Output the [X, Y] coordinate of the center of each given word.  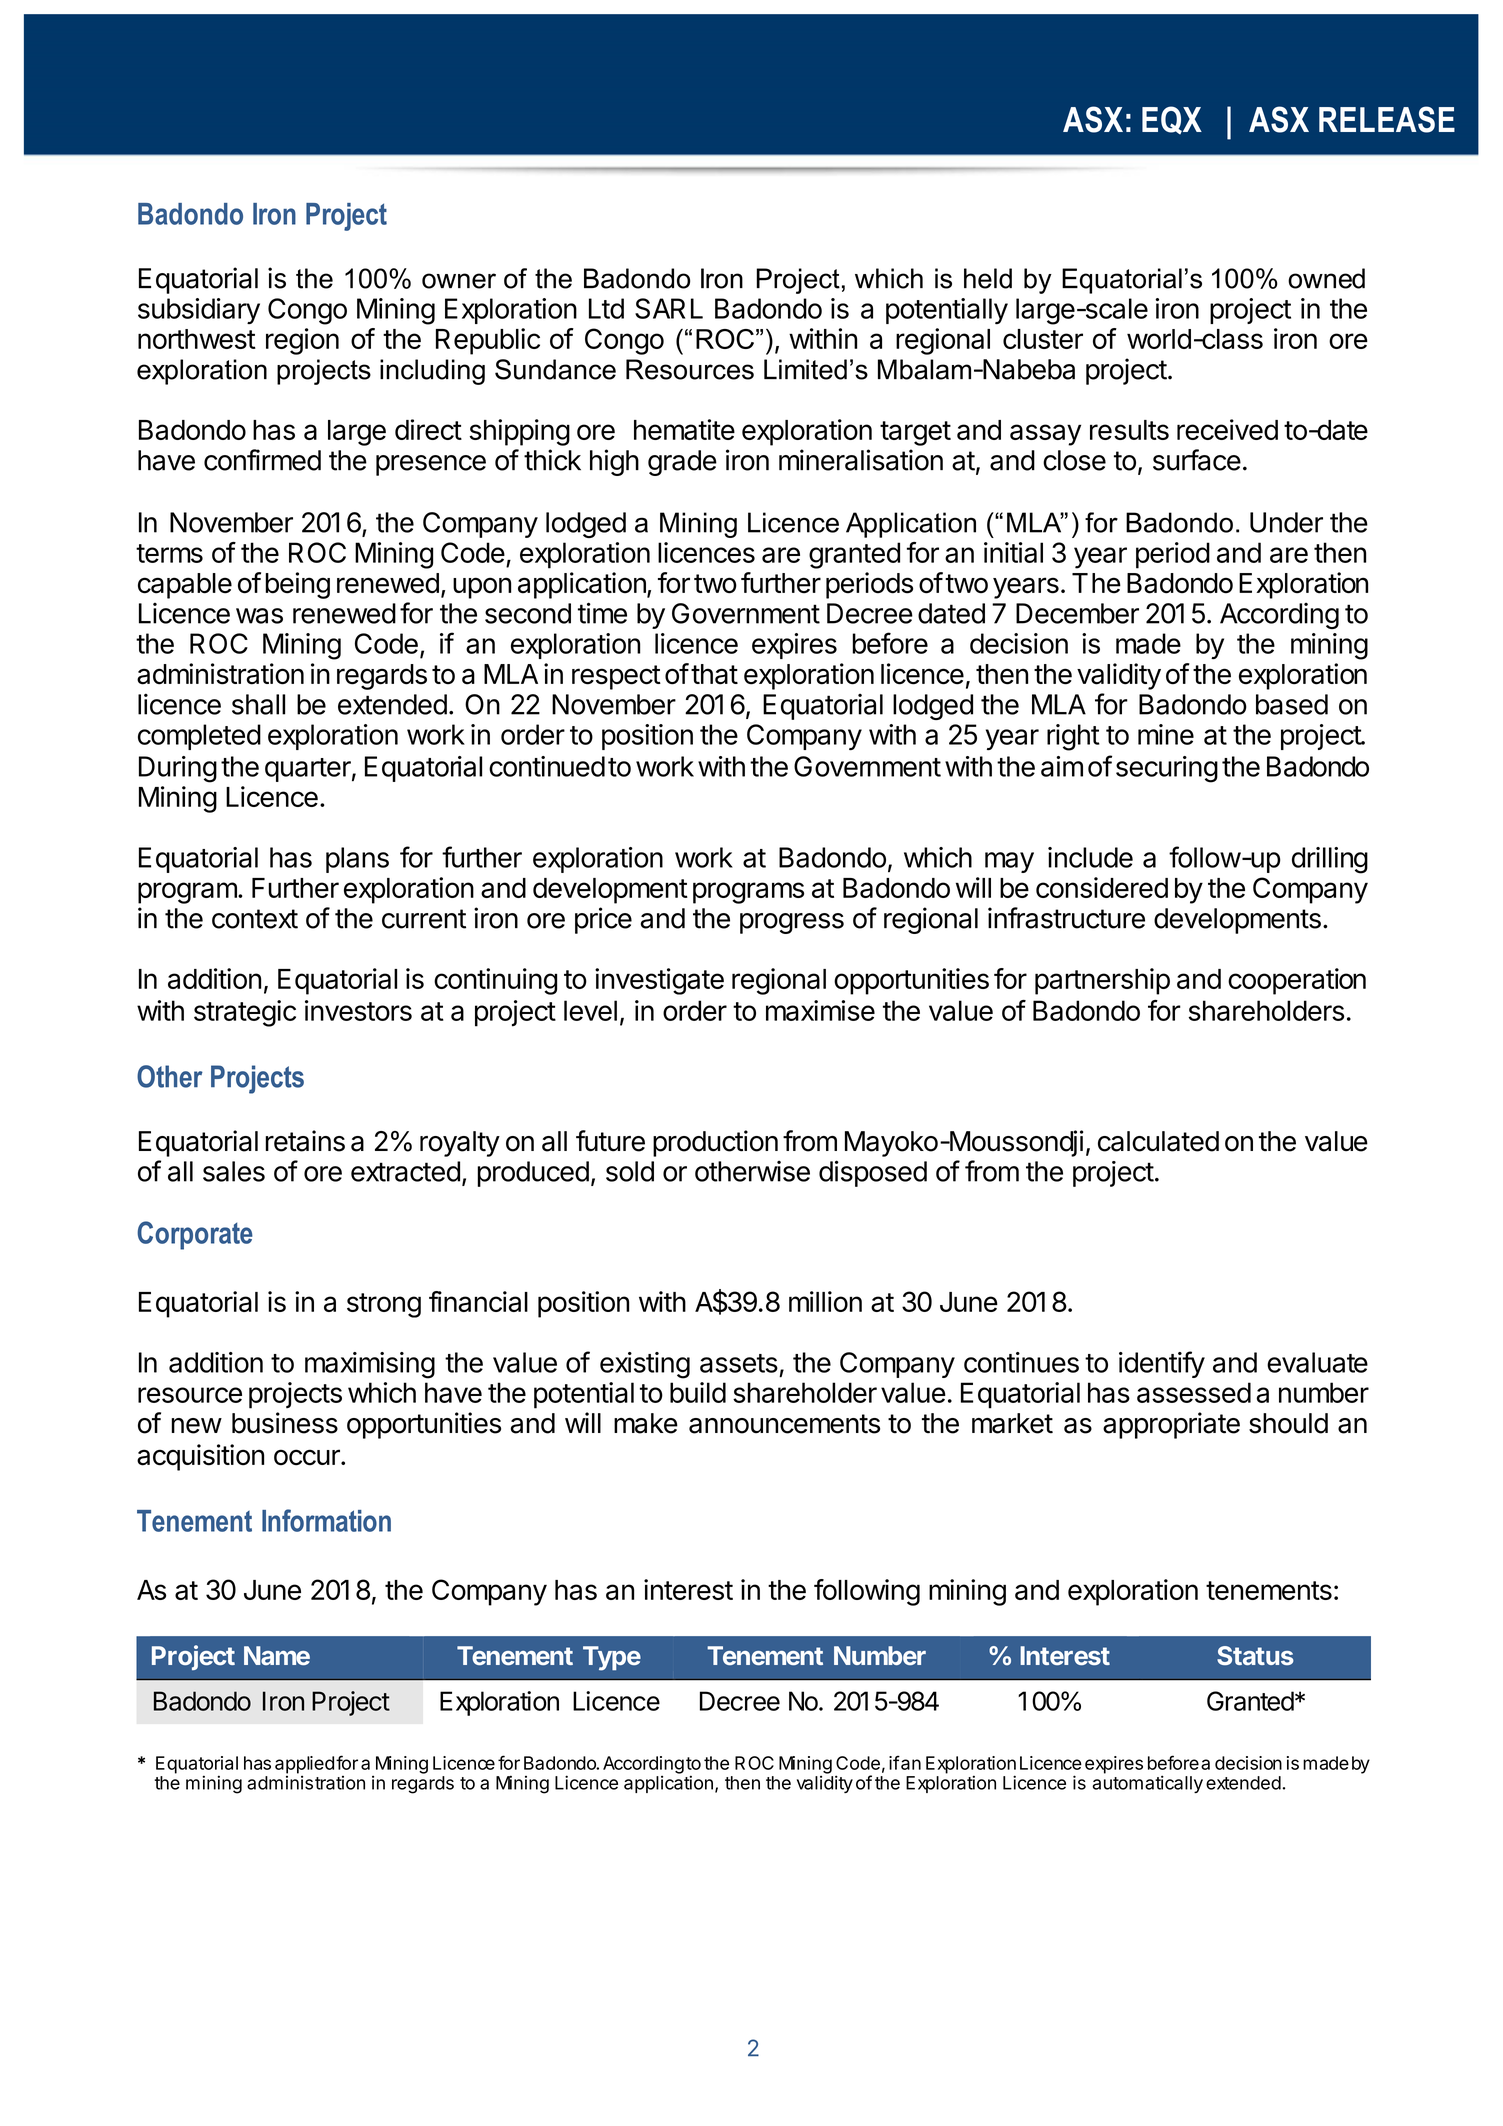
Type [612, 1658]
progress [792, 923]
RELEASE [1387, 119]
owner [459, 281]
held [988, 278]
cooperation [1297, 981]
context [255, 919]
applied [304, 1766]
